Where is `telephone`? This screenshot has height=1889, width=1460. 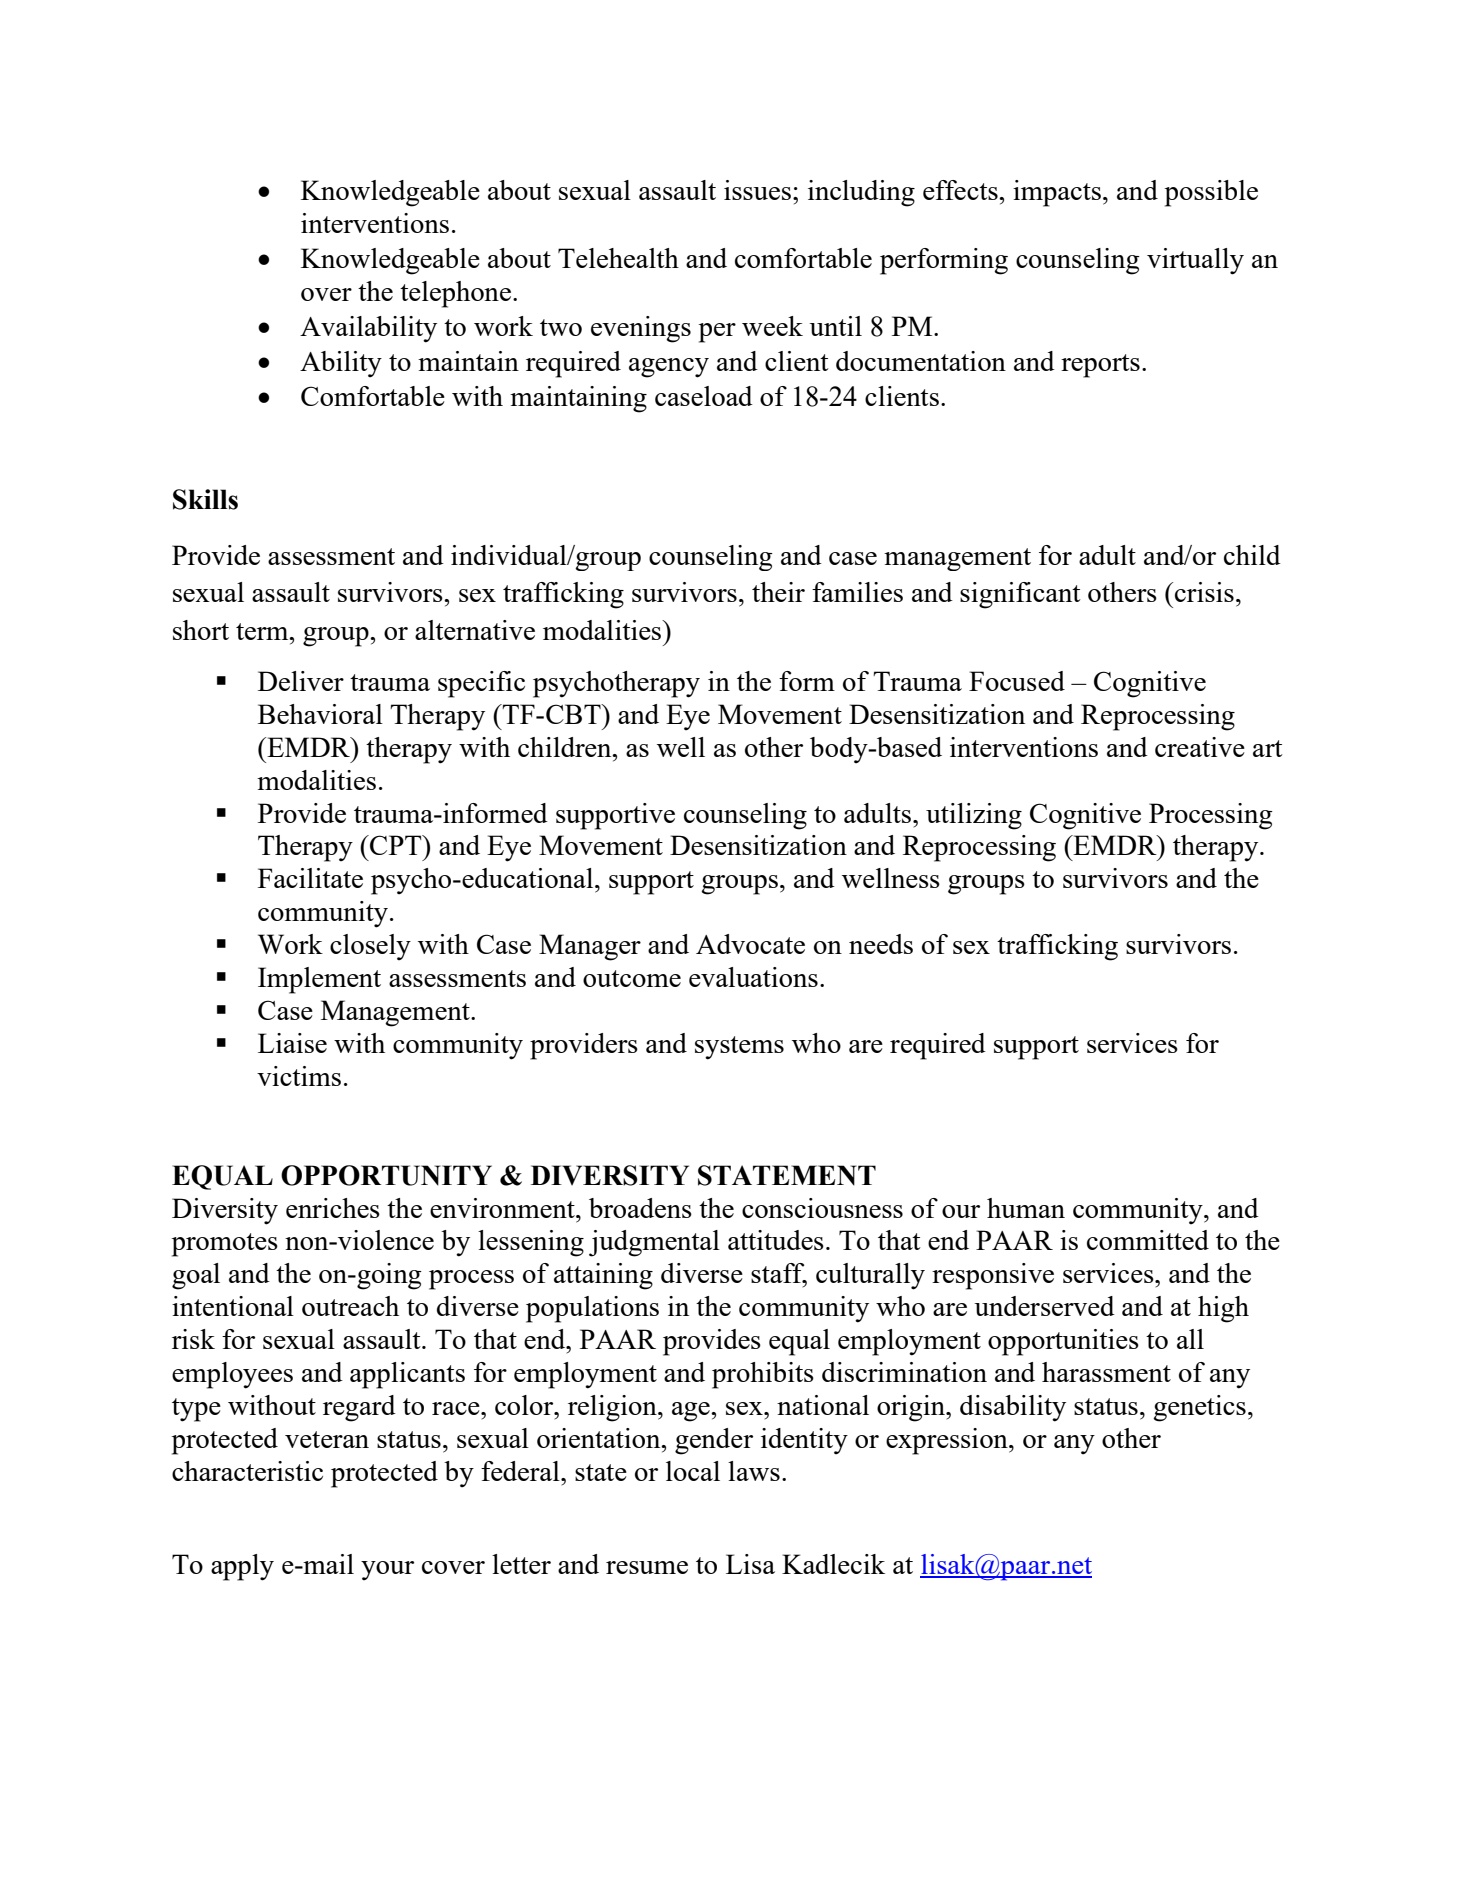
telephone is located at coordinates (457, 294).
